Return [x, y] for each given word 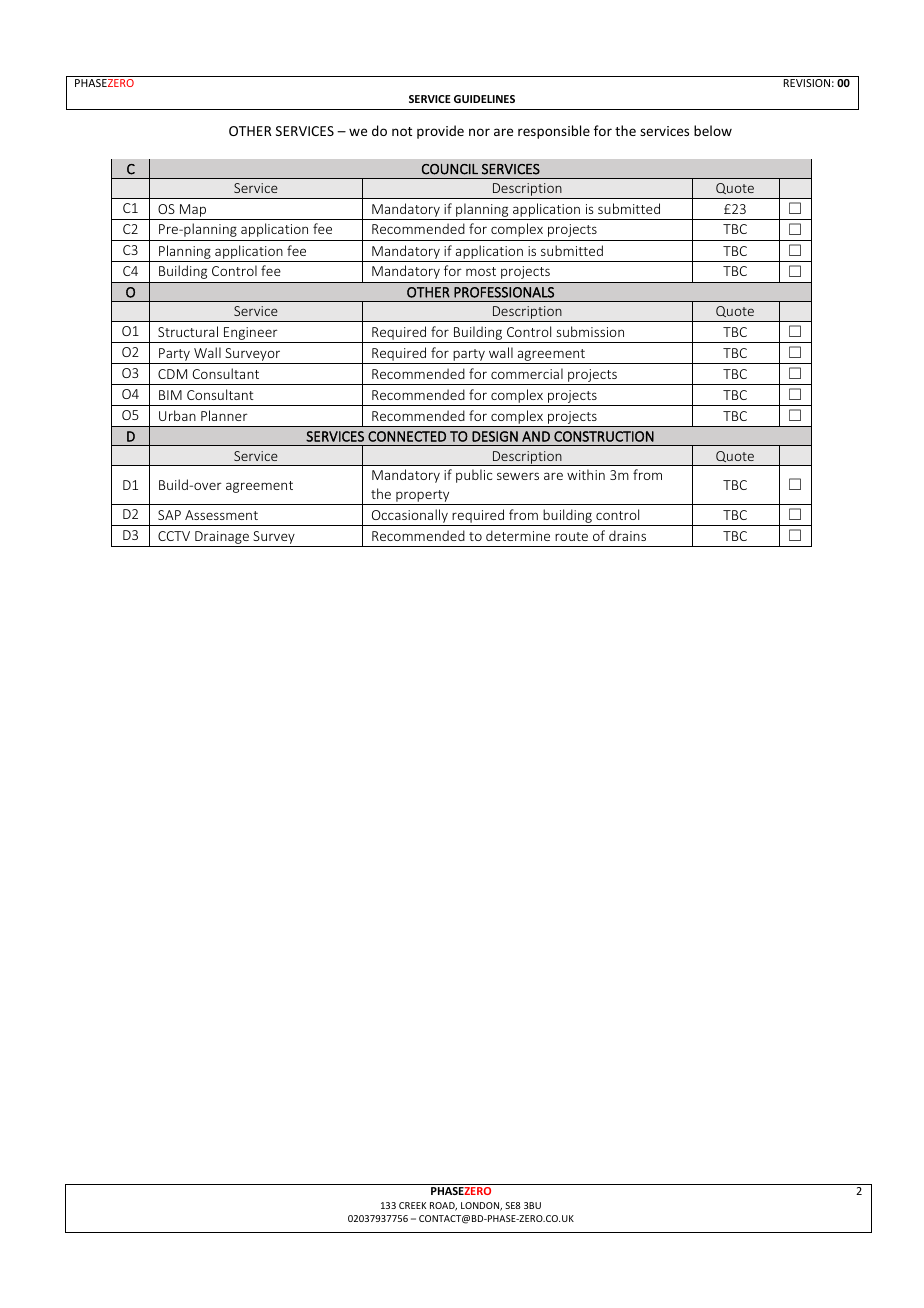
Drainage [222, 537]
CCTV [174, 536]
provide [440, 132]
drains [627, 535]
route [571, 536]
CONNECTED [407, 436]
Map [193, 210]
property [423, 497]
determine [518, 535]
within [586, 474]
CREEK [412, 1205]
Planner [224, 415]
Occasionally [410, 516]
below [713, 130]
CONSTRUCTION [604, 436]
